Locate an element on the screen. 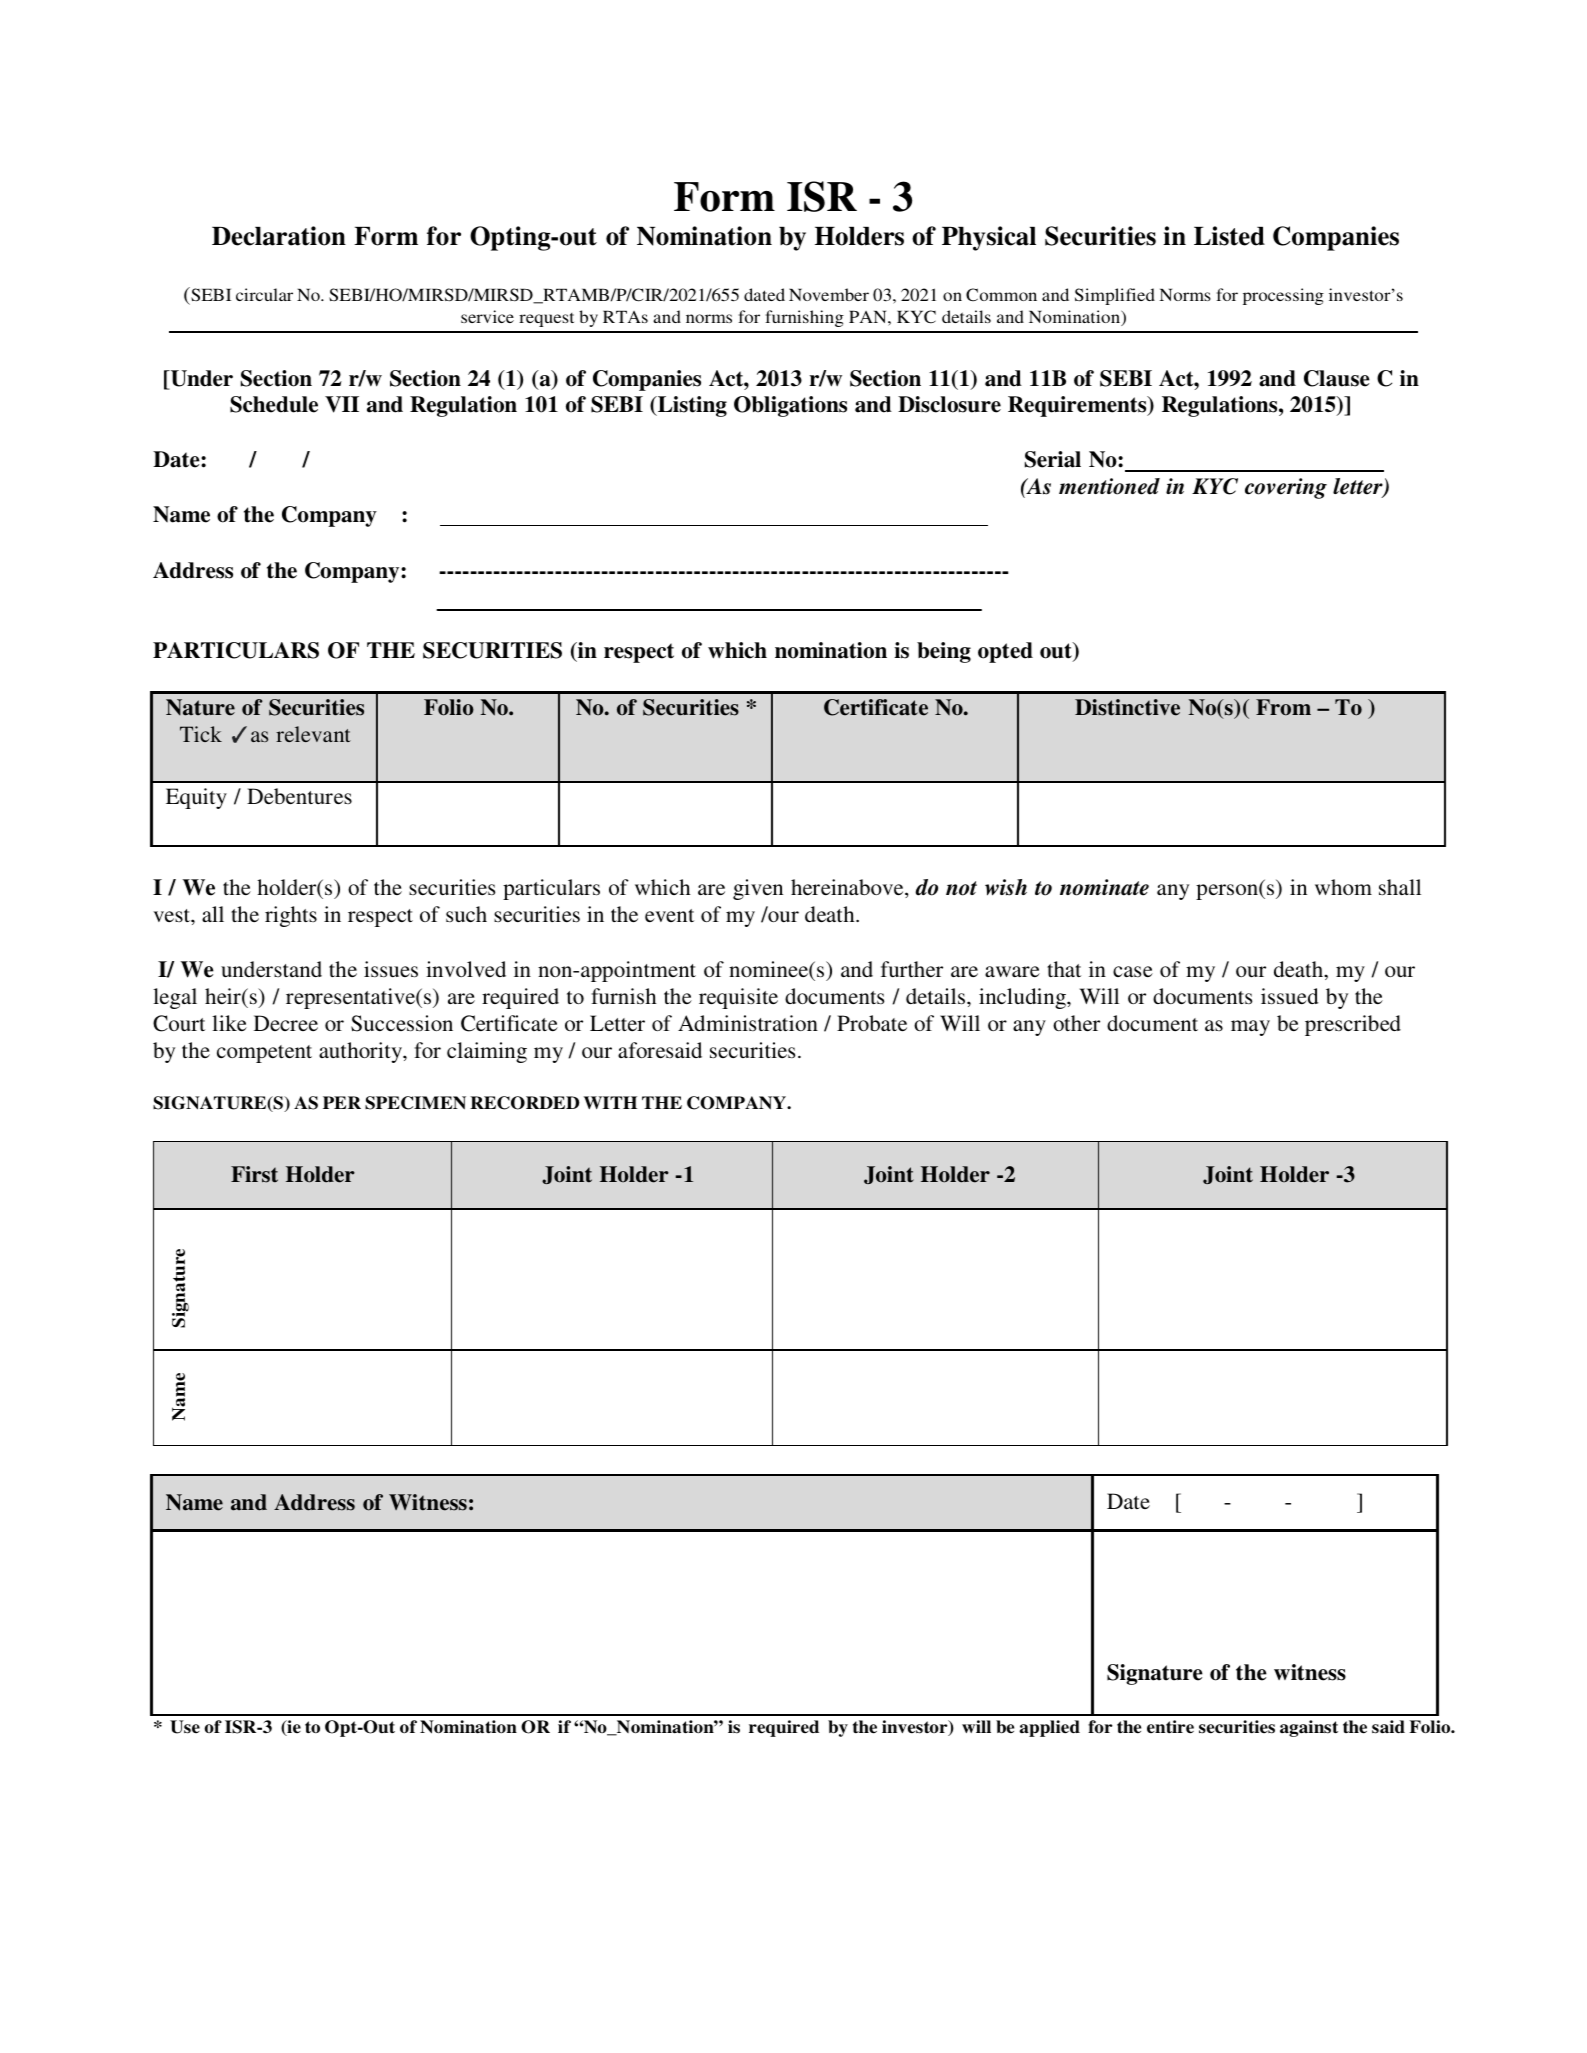  being is located at coordinates (944, 652).
